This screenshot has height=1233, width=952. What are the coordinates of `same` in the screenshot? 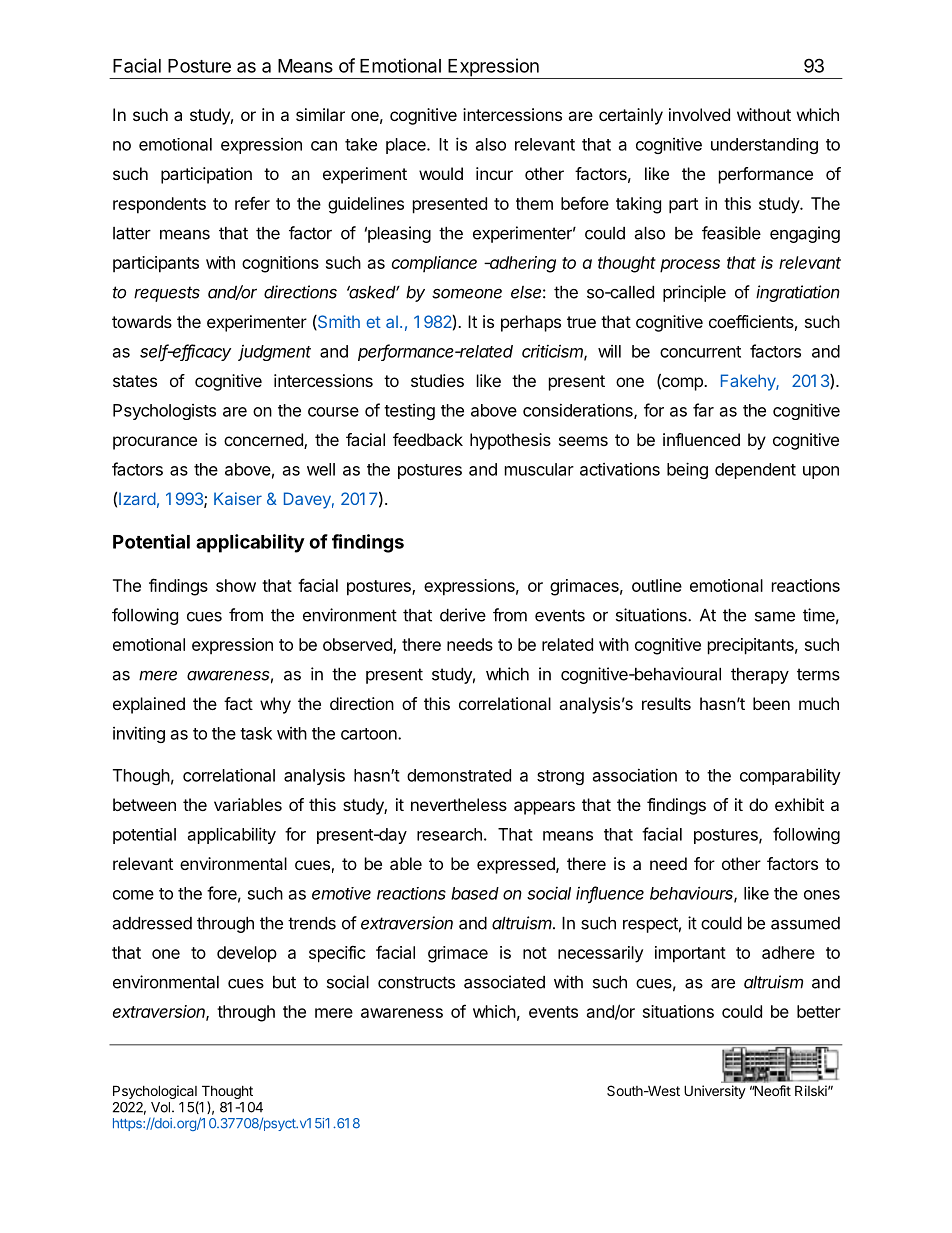 It's located at (775, 616).
